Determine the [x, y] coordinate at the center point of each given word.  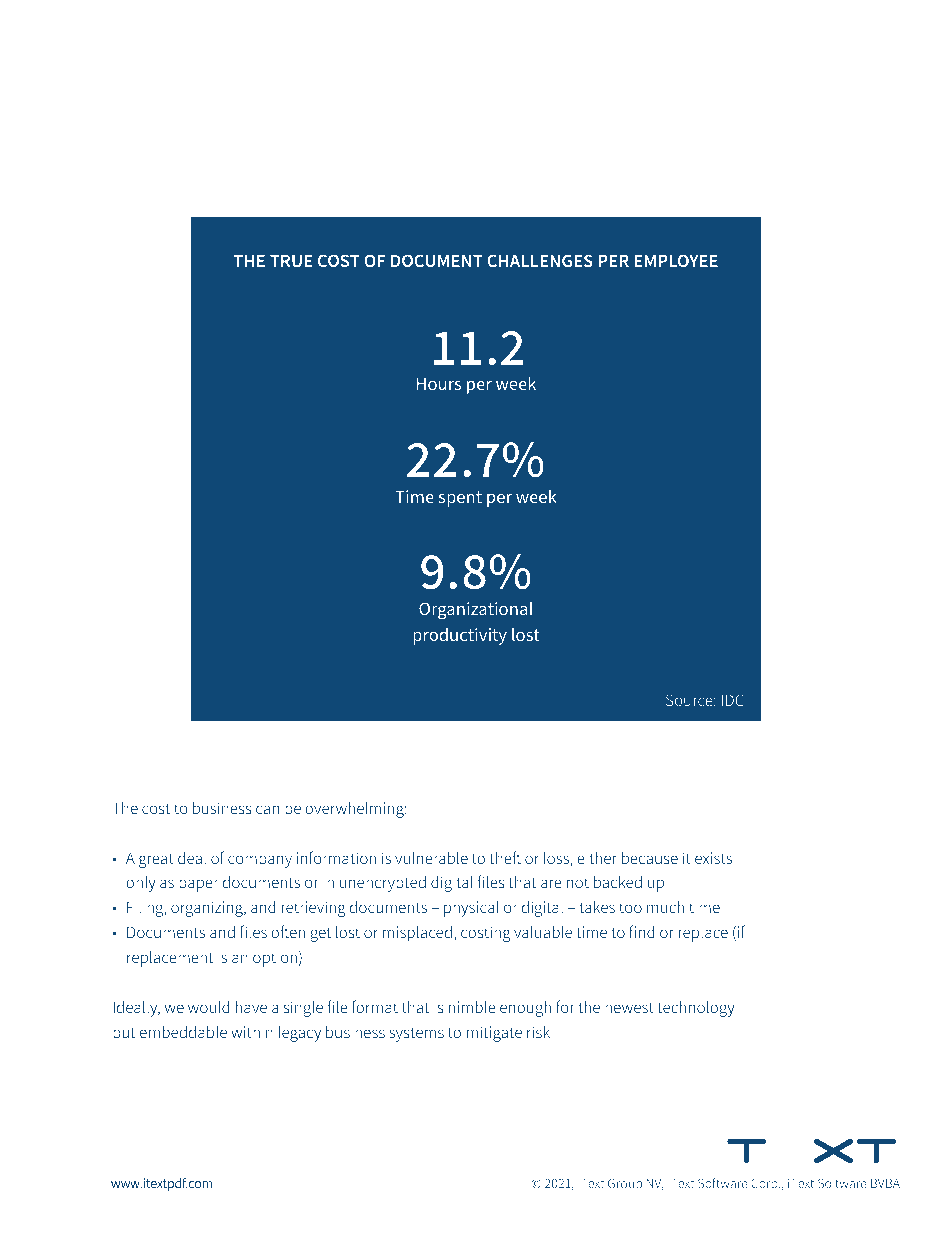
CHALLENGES [540, 260]
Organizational [476, 610]
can [267, 809]
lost [526, 634]
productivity [460, 636]
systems [416, 1034]
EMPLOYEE [676, 260]
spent [460, 499]
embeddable [183, 1031]
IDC [733, 700]
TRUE [291, 261]
